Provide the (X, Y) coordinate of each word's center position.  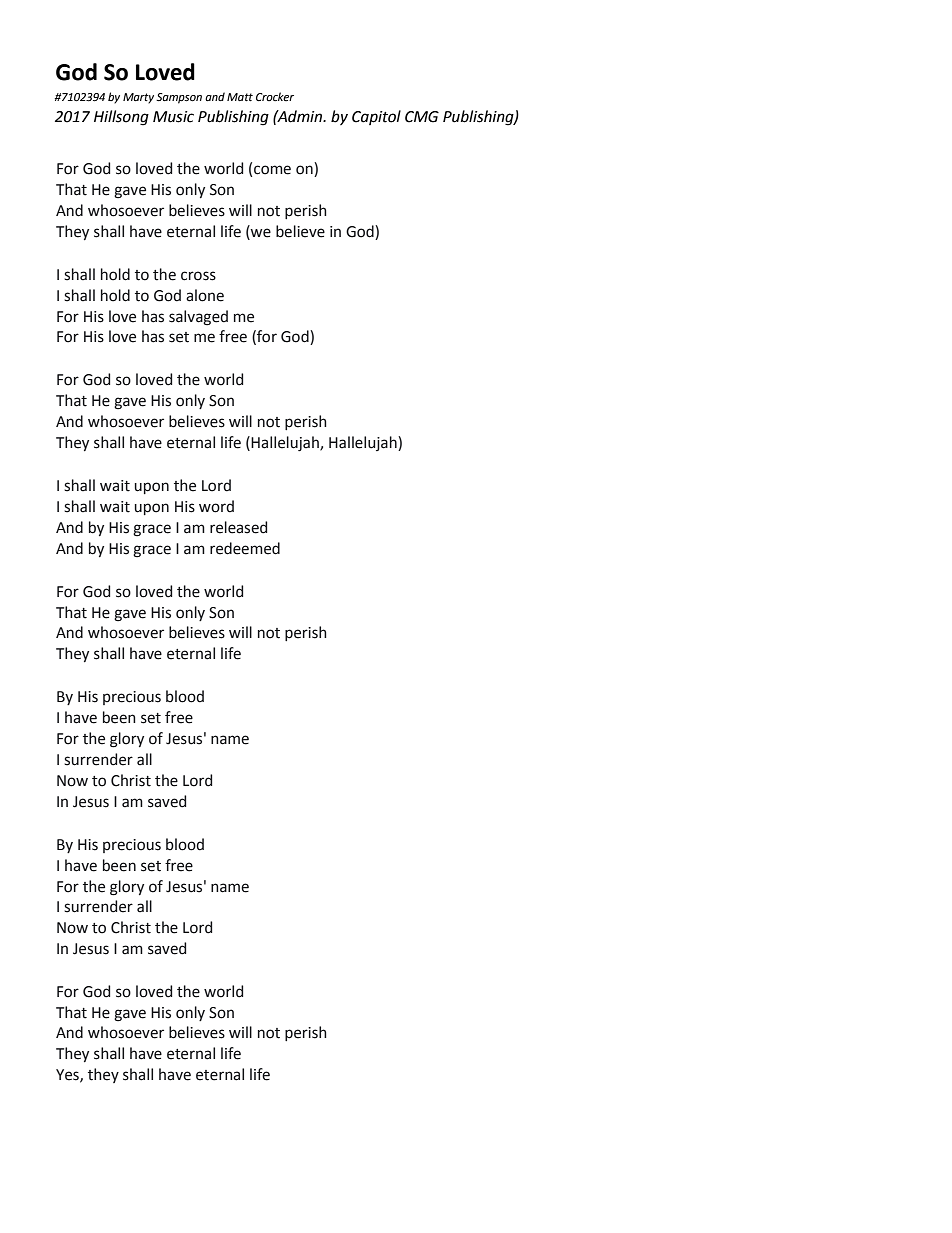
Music (173, 117)
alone (205, 295)
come (272, 170)
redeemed (245, 548)
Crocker (275, 96)
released (238, 527)
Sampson (179, 98)
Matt (240, 97)
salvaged (198, 318)
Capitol (376, 117)
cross (198, 276)
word (216, 506)
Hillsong (121, 118)
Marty (138, 98)
